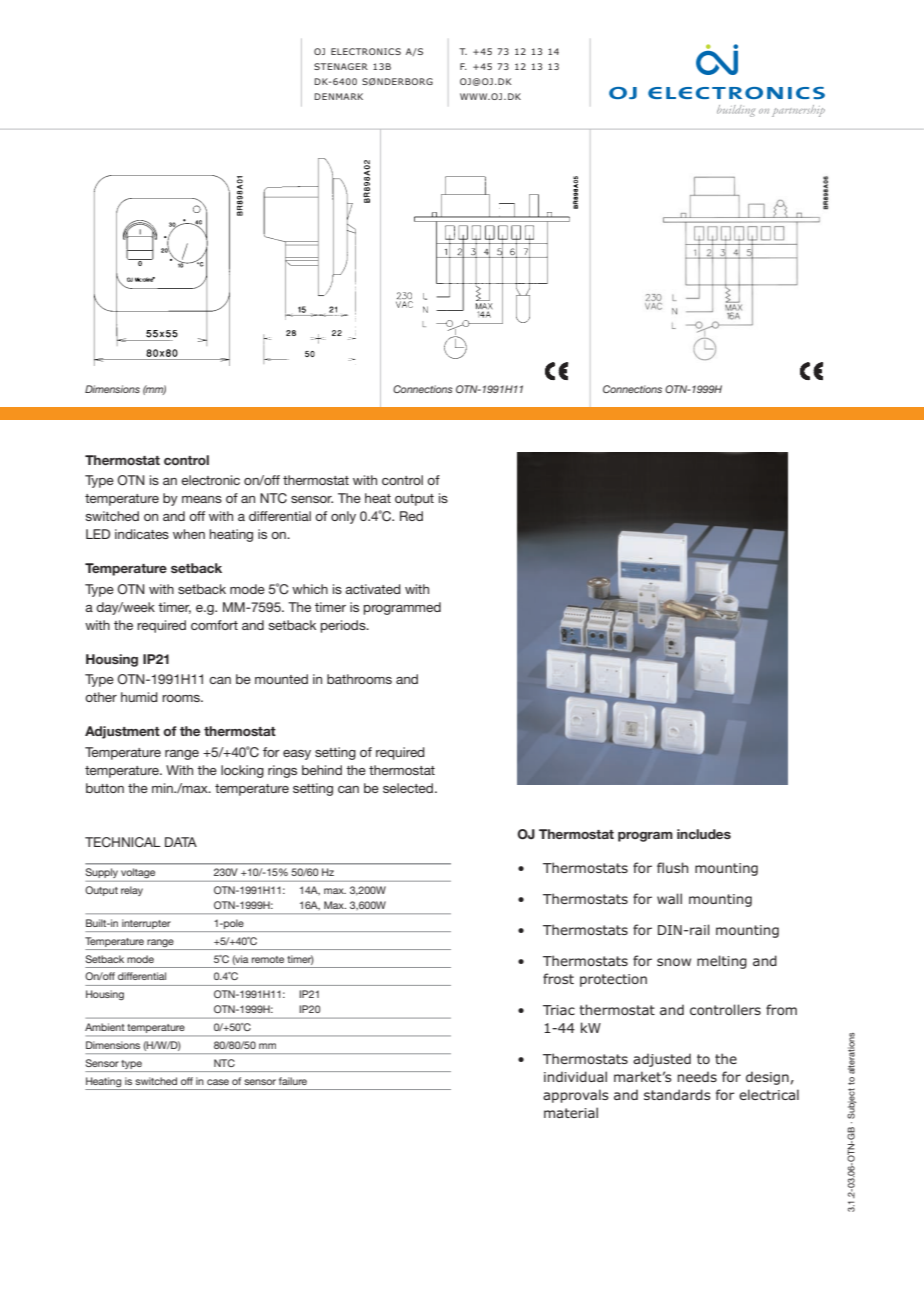 Image resolution: width=924 pixels, height=1297 pixels. I want to click on mounted, so click(281, 679).
